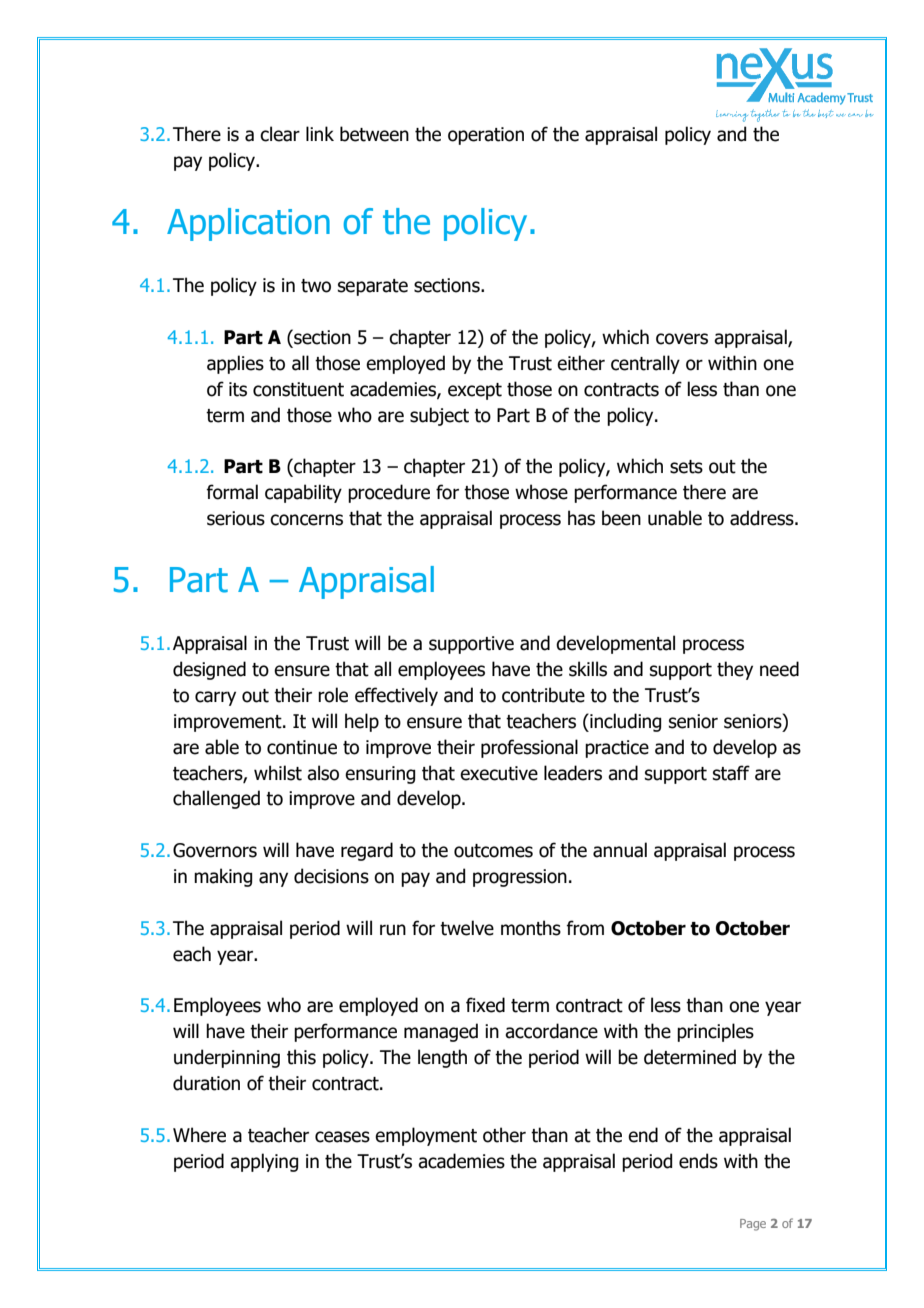  What do you see at coordinates (686, 467) in the page?
I see `sets` at bounding box center [686, 467].
